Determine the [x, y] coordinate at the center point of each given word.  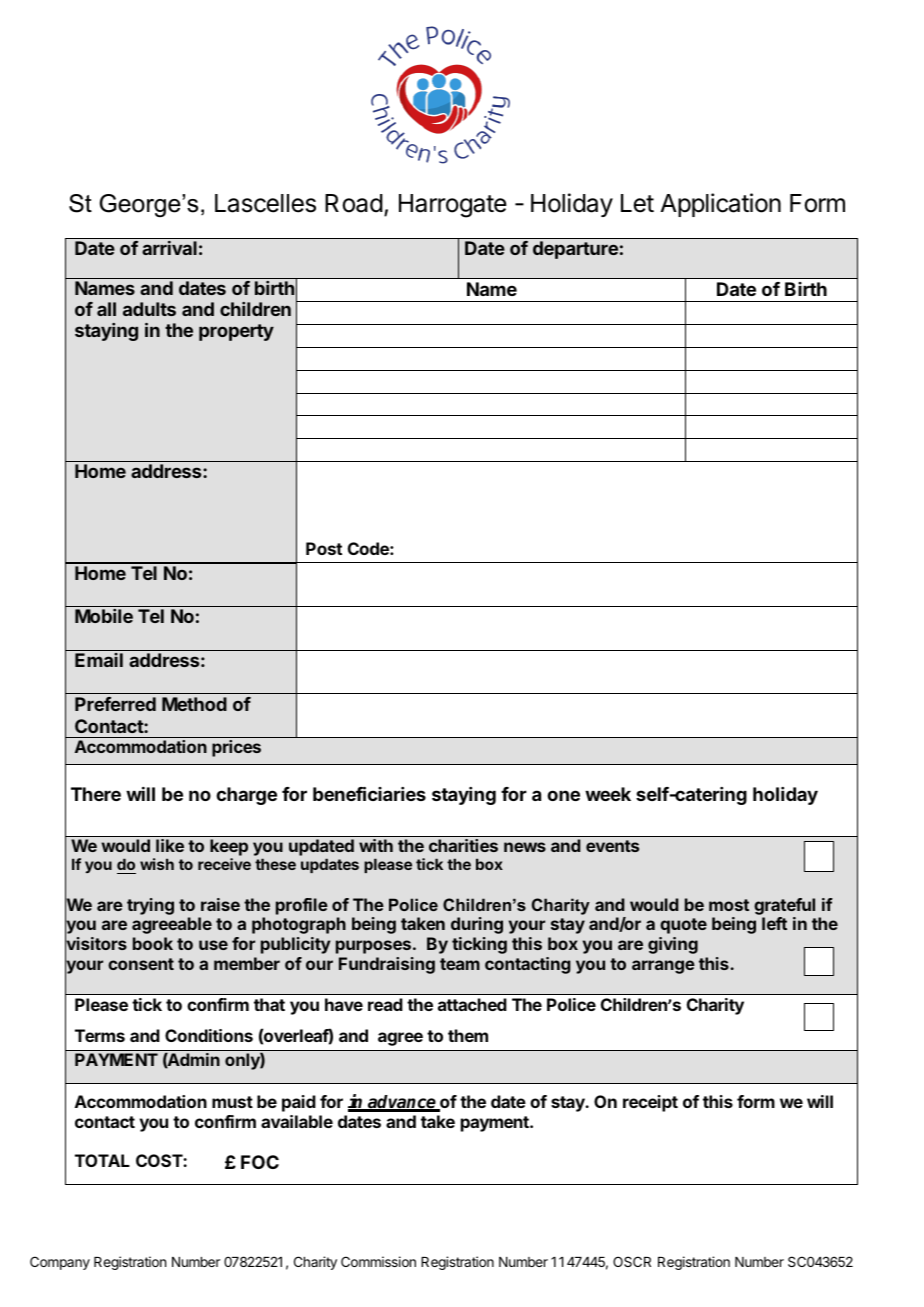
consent [141, 964]
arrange [663, 967]
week [608, 794]
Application [721, 205]
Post [324, 548]
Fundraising [387, 965]
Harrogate [453, 206]
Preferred [115, 704]
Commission [378, 1261]
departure [575, 250]
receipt [650, 1103]
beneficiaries [369, 793]
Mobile [104, 616]
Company [60, 1263]
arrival [169, 248]
